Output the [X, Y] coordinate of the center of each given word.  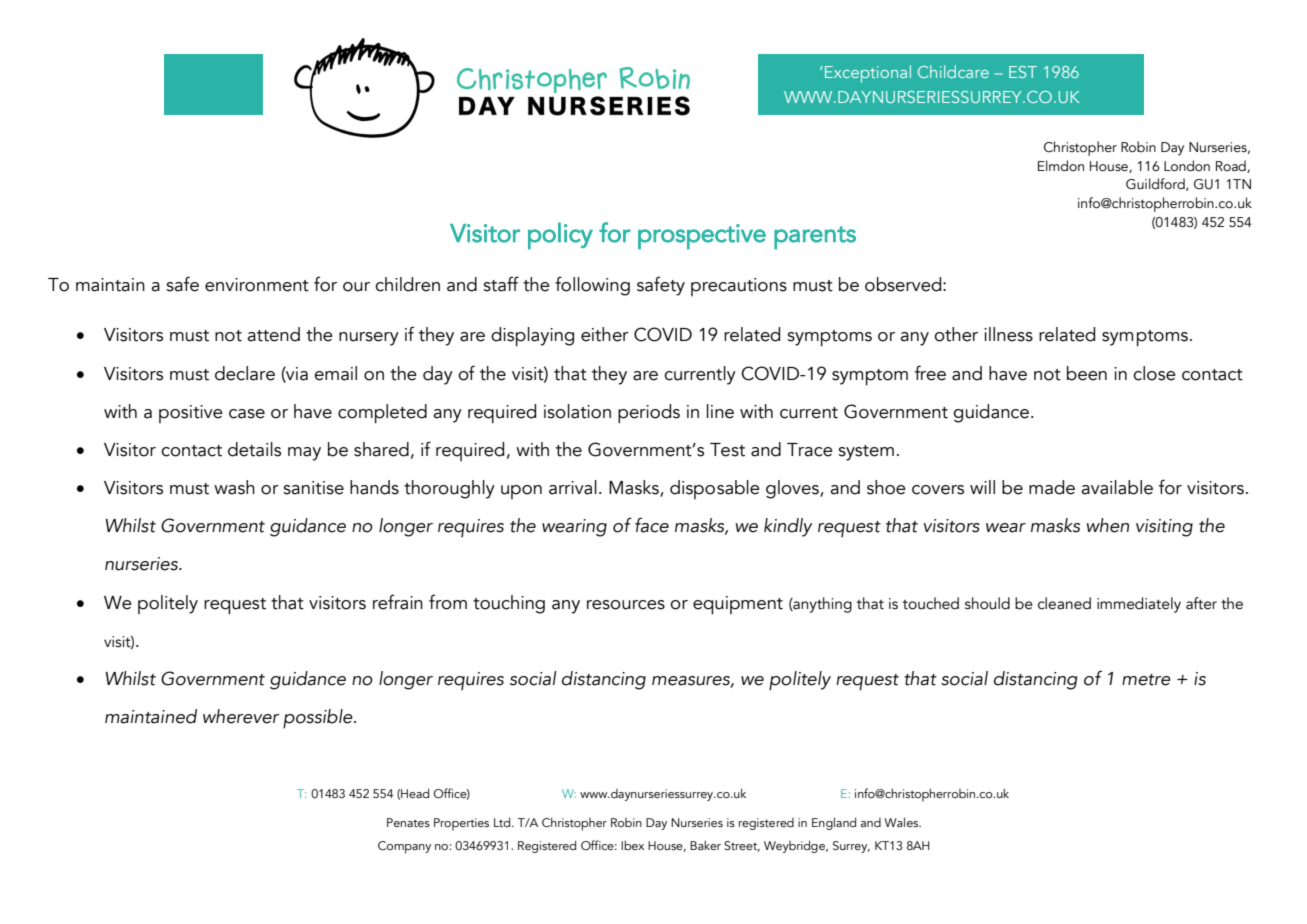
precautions [739, 287]
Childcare [953, 71]
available [1117, 487]
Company [404, 847]
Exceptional [868, 74]
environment [257, 285]
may [304, 454]
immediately [1139, 605]
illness [1008, 334]
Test [727, 450]
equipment [738, 605]
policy [560, 236]
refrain [398, 602]
